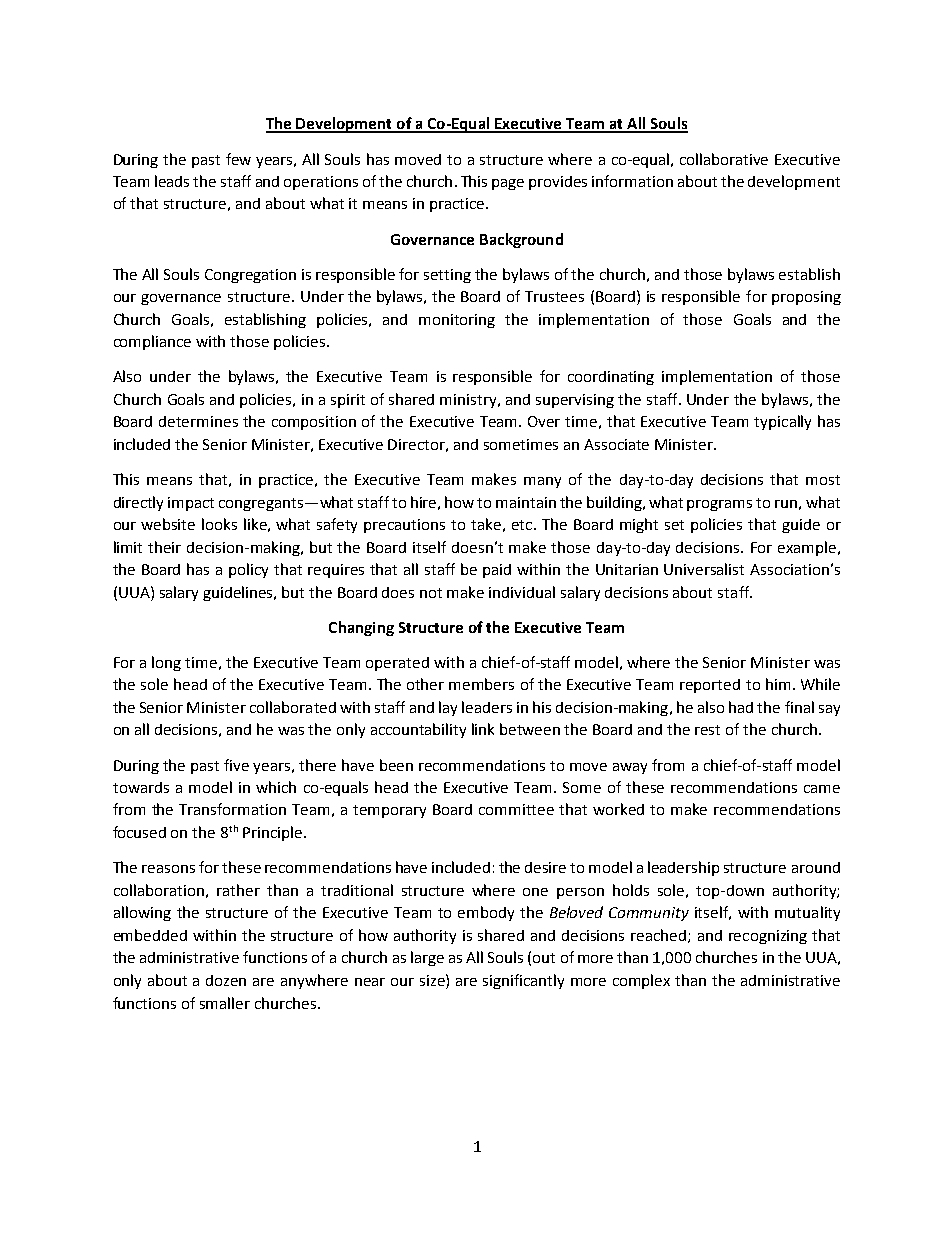  I want to click on collaborated, so click(293, 707).
